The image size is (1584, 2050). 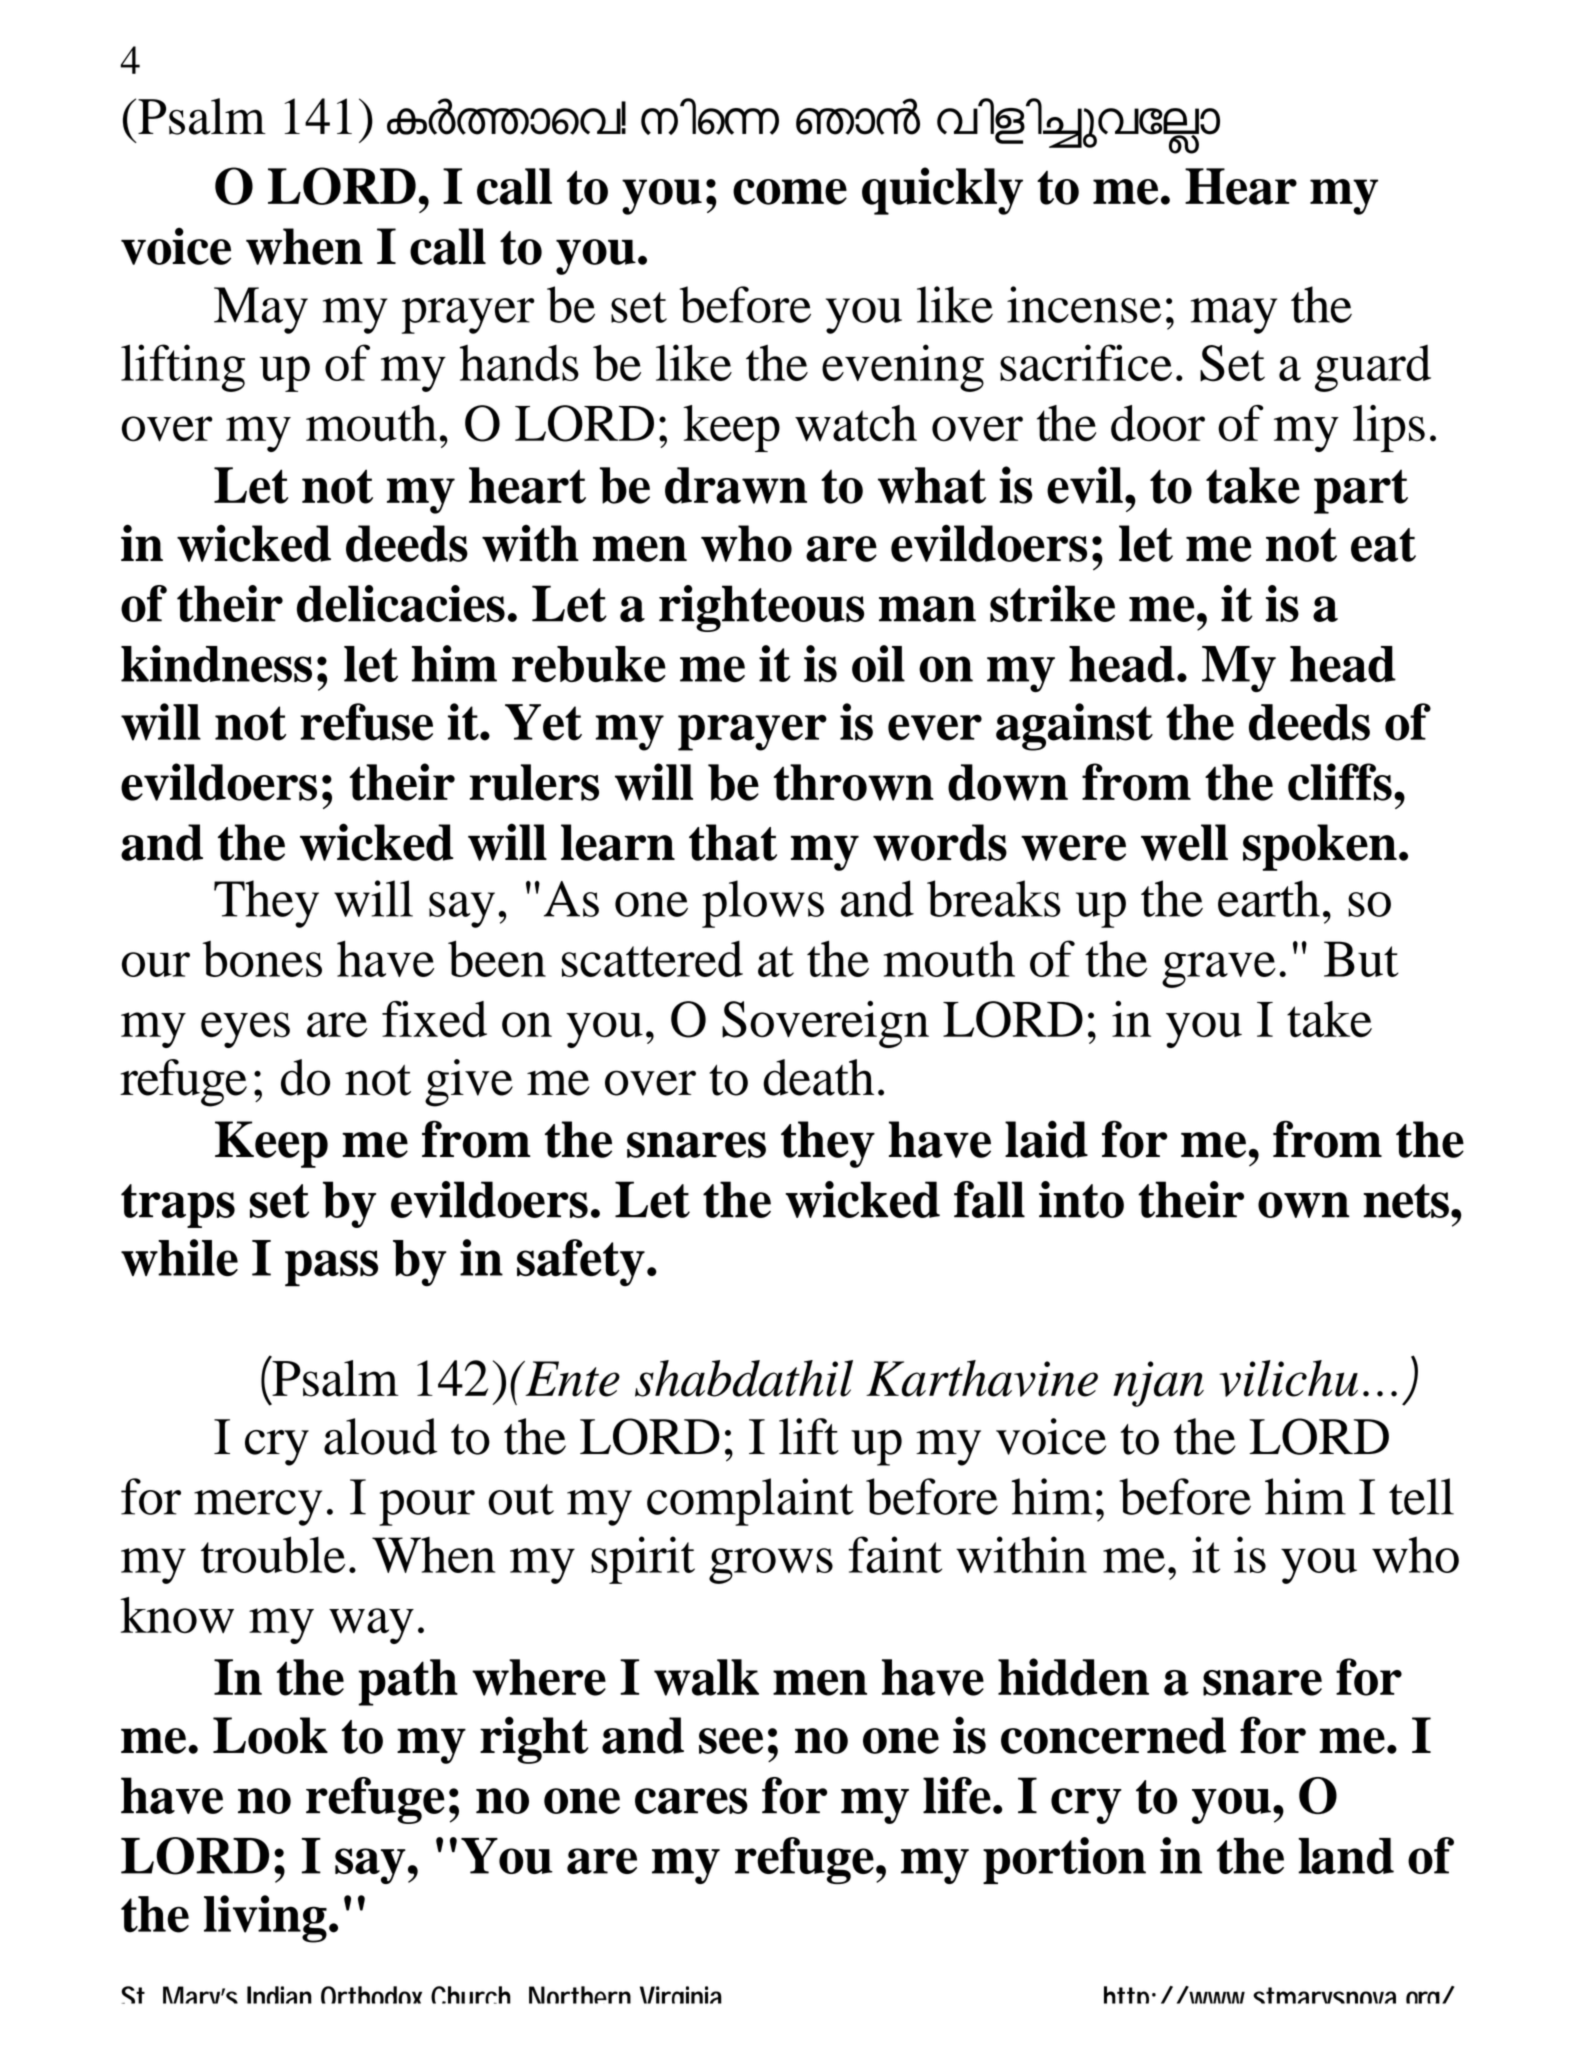 I want to click on land, so click(x=1346, y=1856).
